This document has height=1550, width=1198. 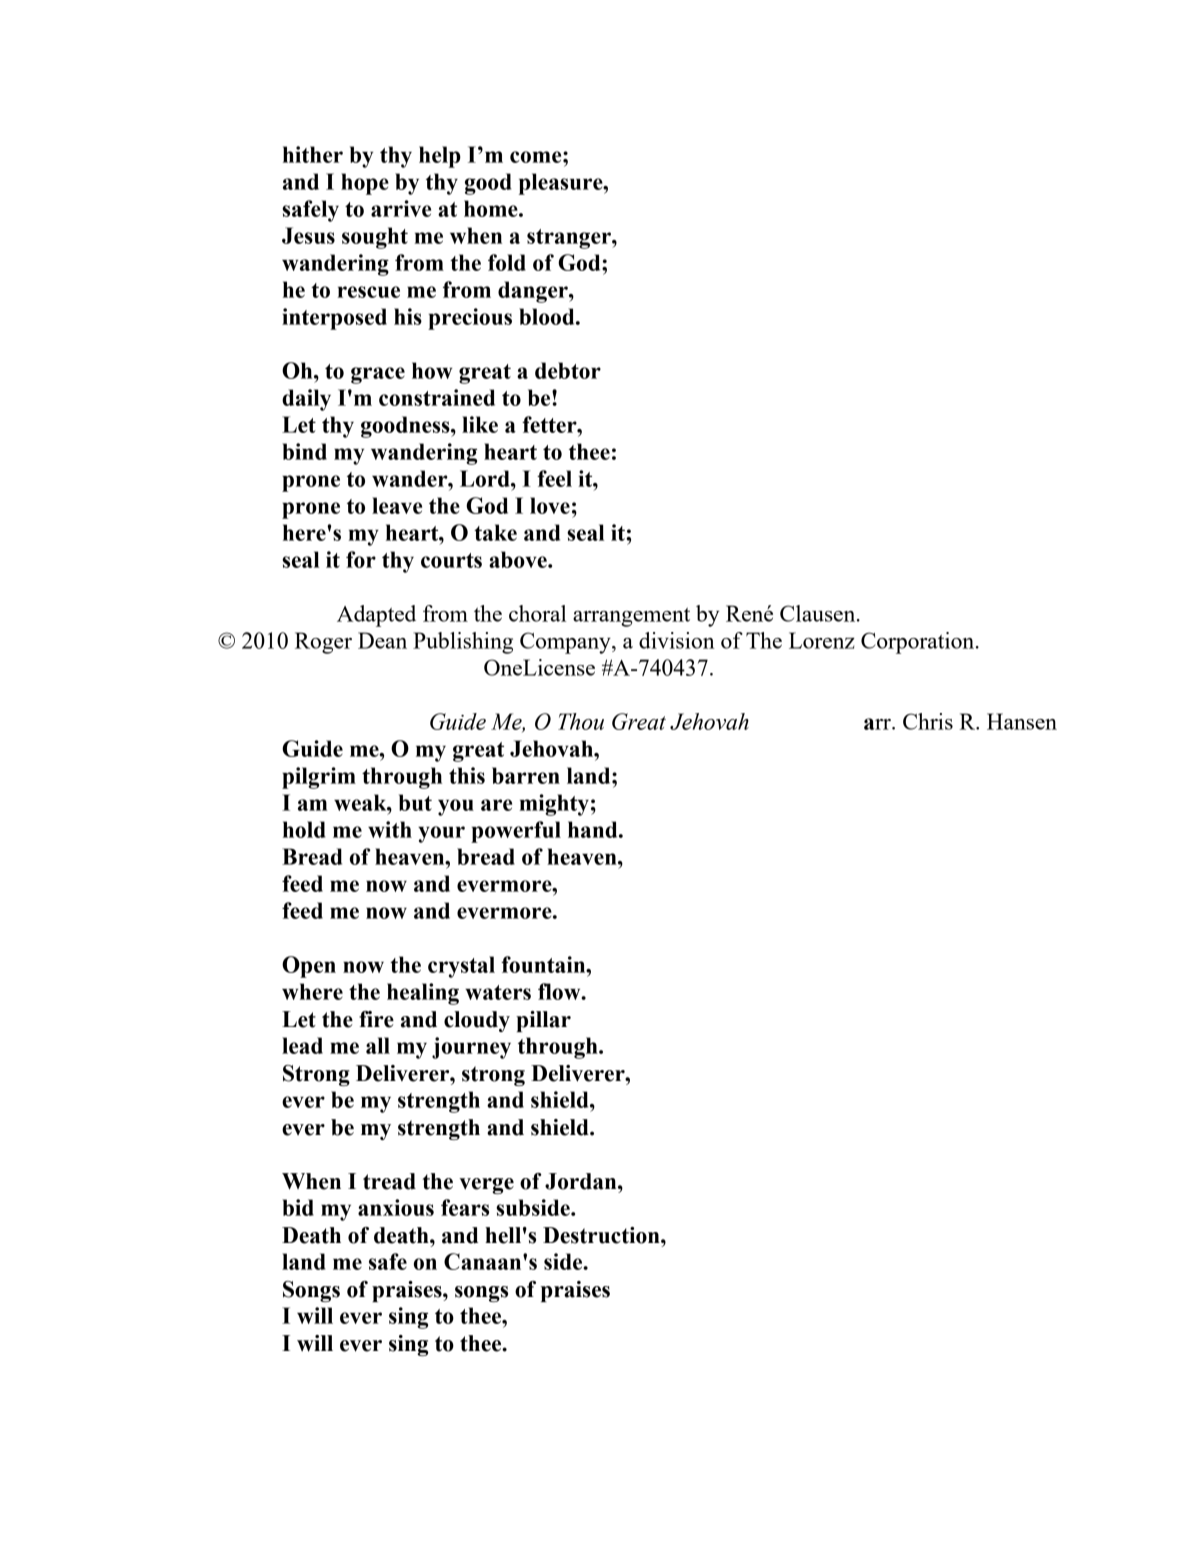 I want to click on with, so click(x=390, y=829).
